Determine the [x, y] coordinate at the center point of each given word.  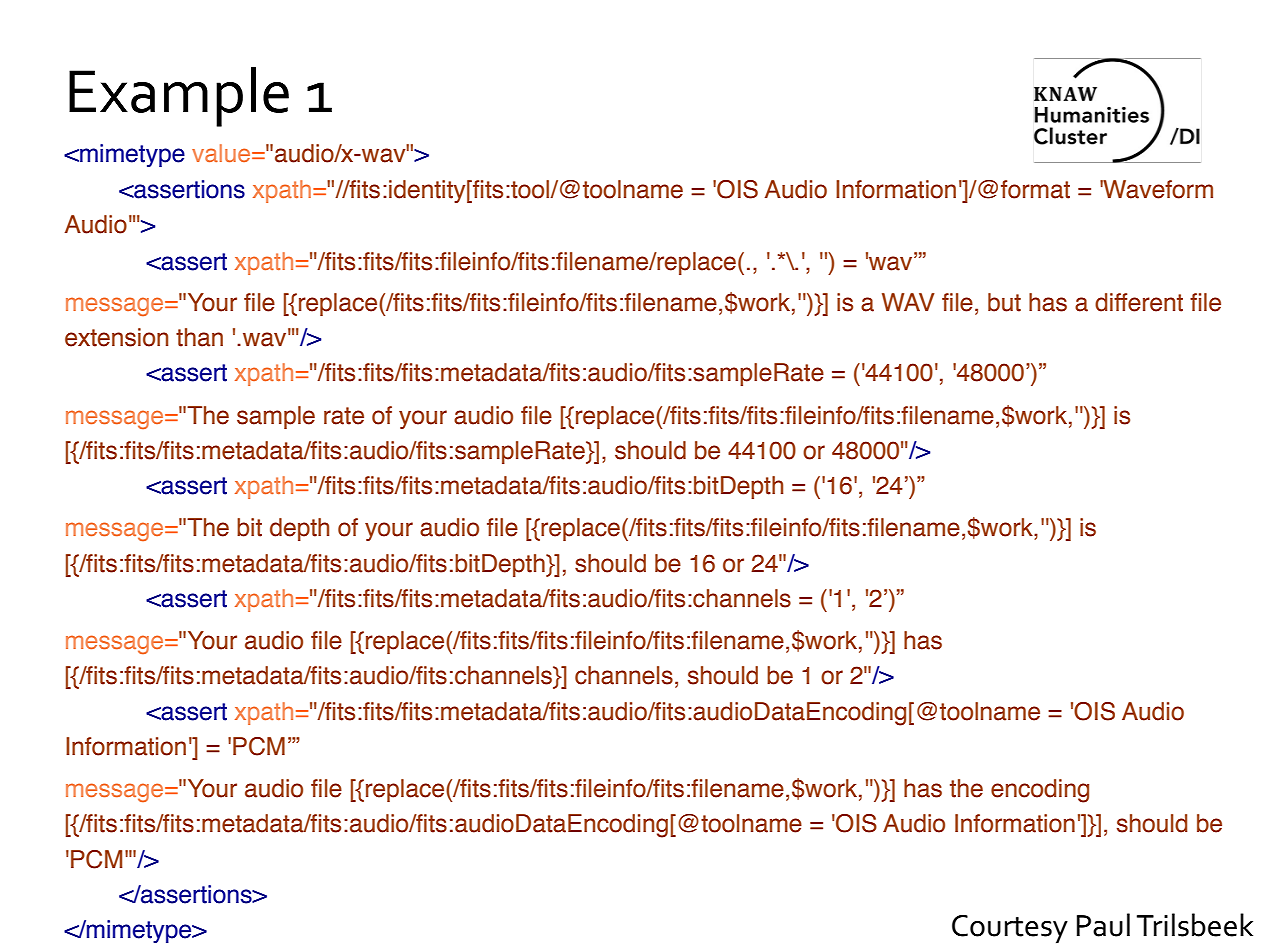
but [1004, 302]
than [199, 337]
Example [179, 97]
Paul [1103, 925]
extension [116, 337]
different [1139, 302]
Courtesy [1010, 929]
